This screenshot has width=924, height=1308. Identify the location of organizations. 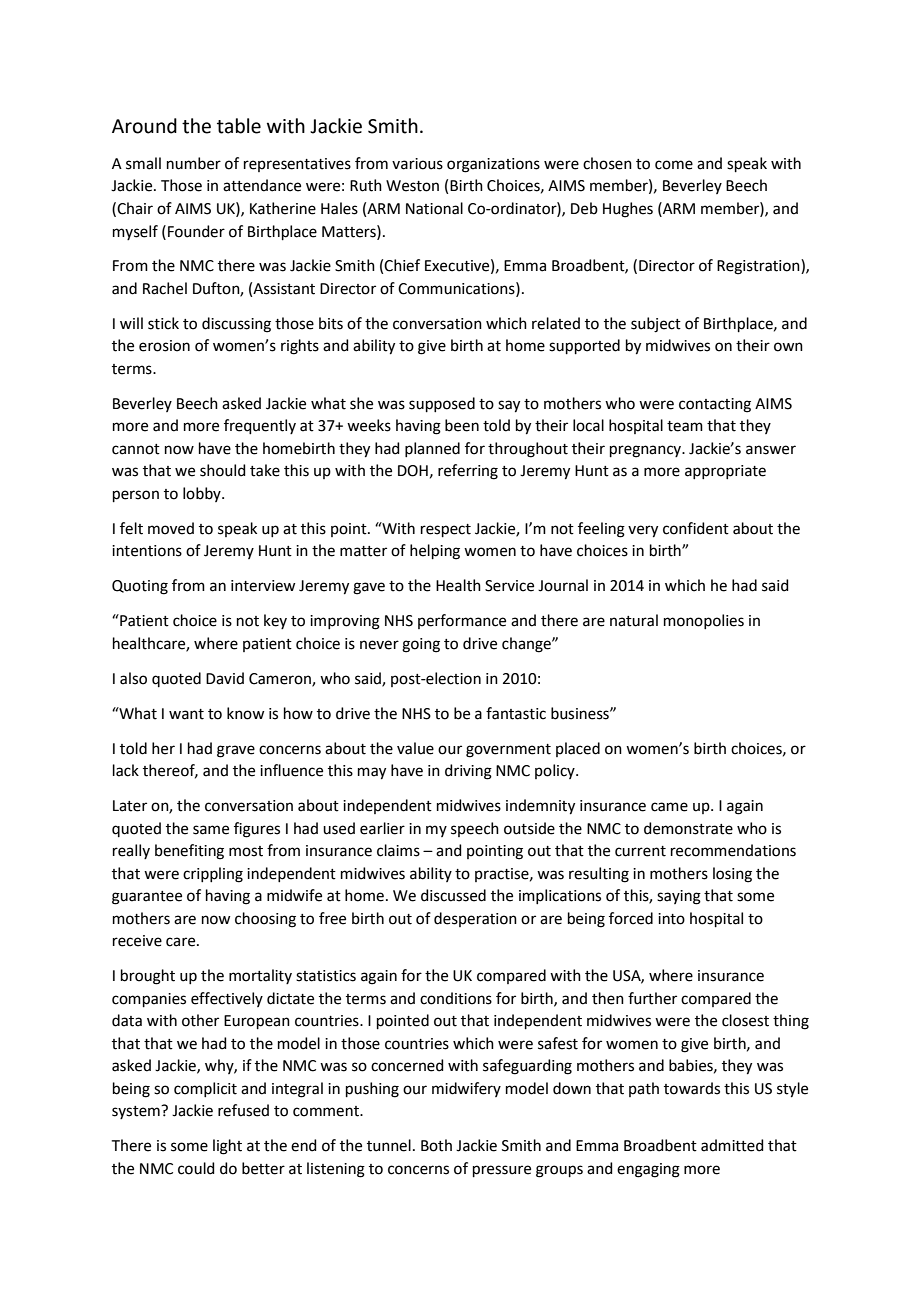
(493, 165).
